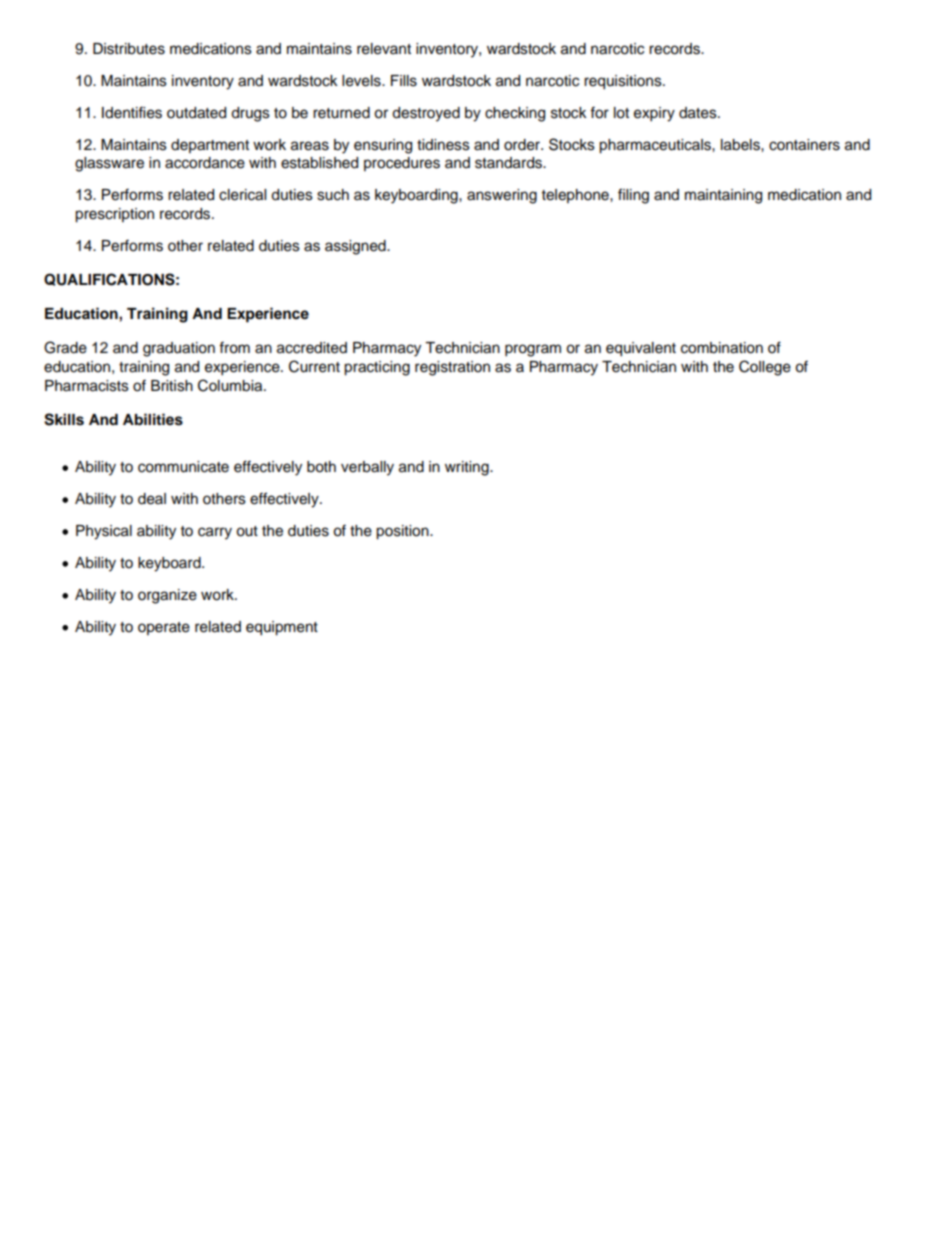  I want to click on Fills, so click(404, 81).
